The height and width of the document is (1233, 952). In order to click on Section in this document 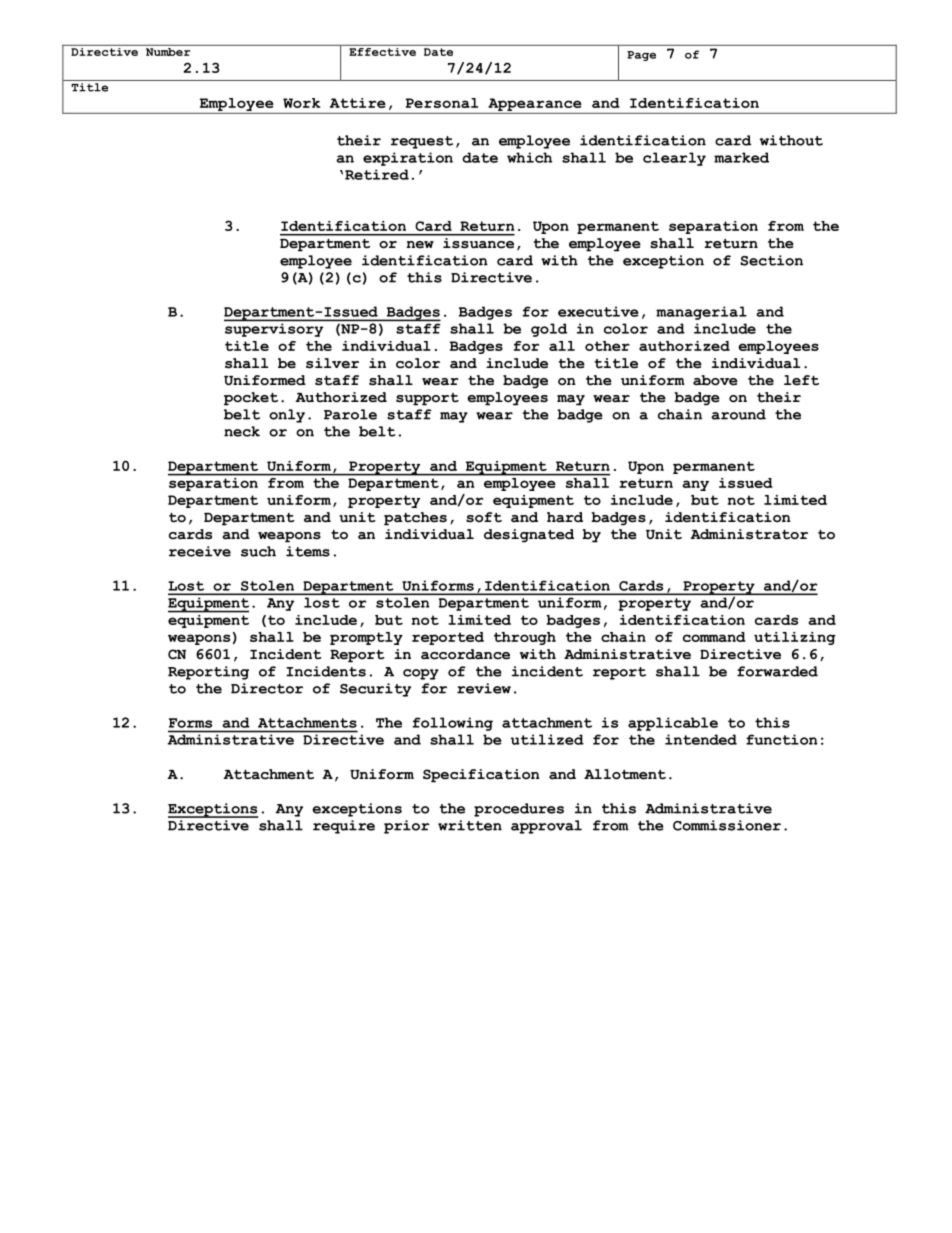, I will do `click(771, 260)`.
